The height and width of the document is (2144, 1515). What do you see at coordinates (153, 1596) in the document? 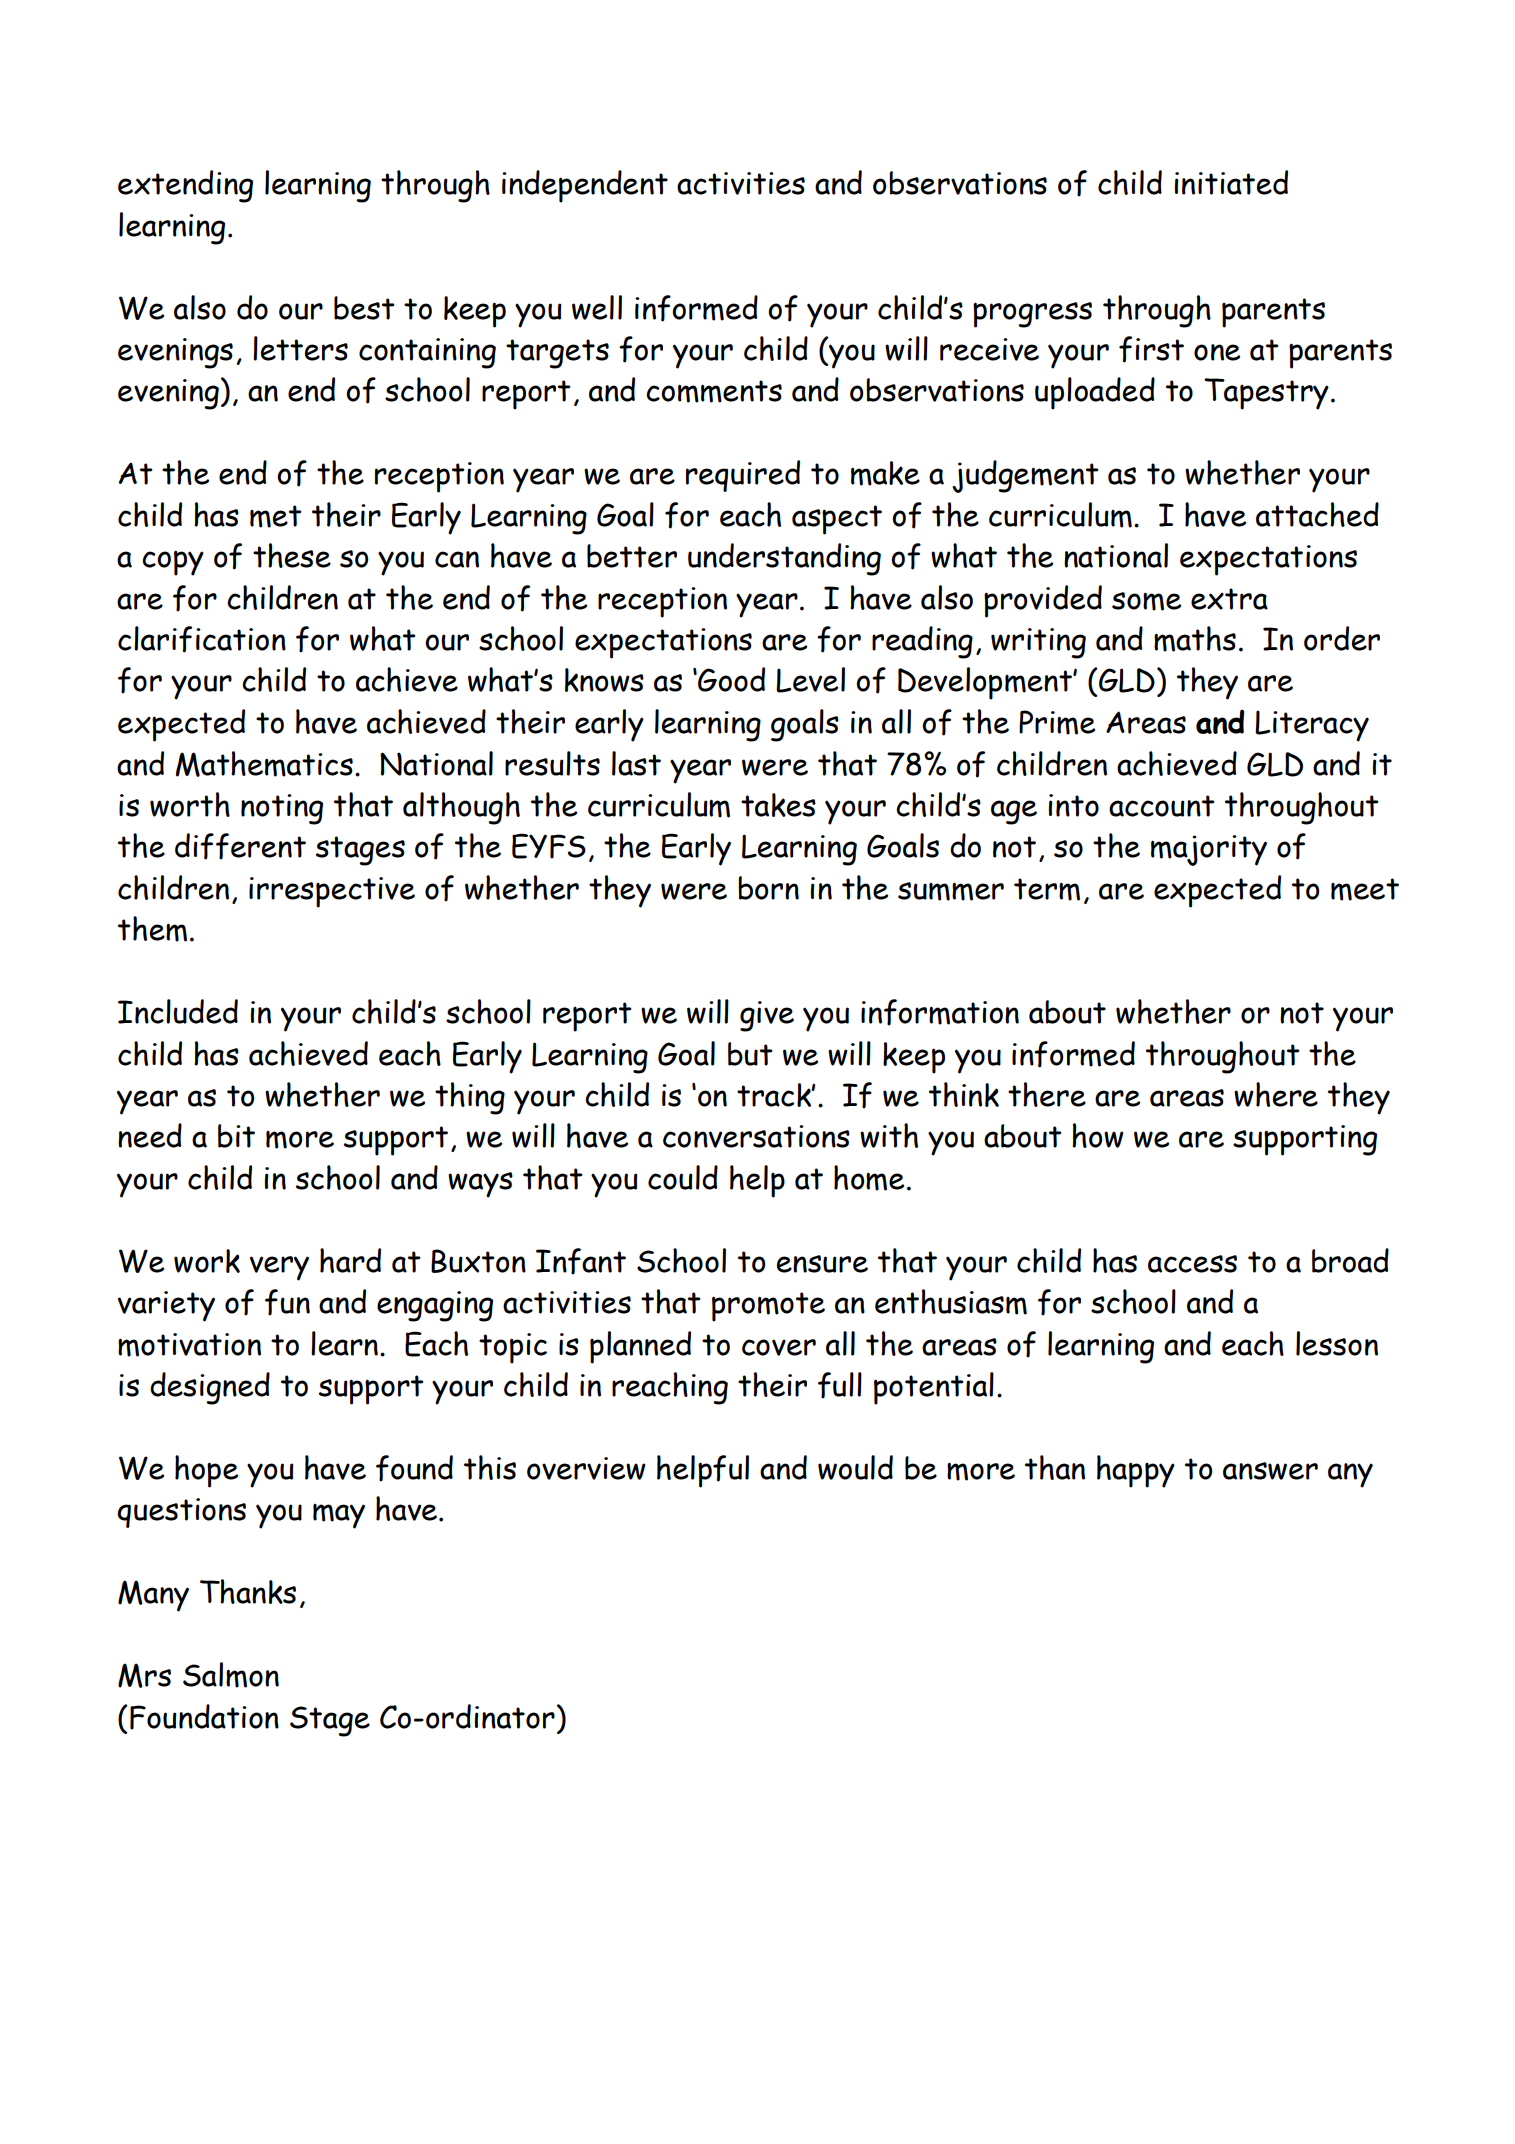
I see `Many` at bounding box center [153, 1596].
